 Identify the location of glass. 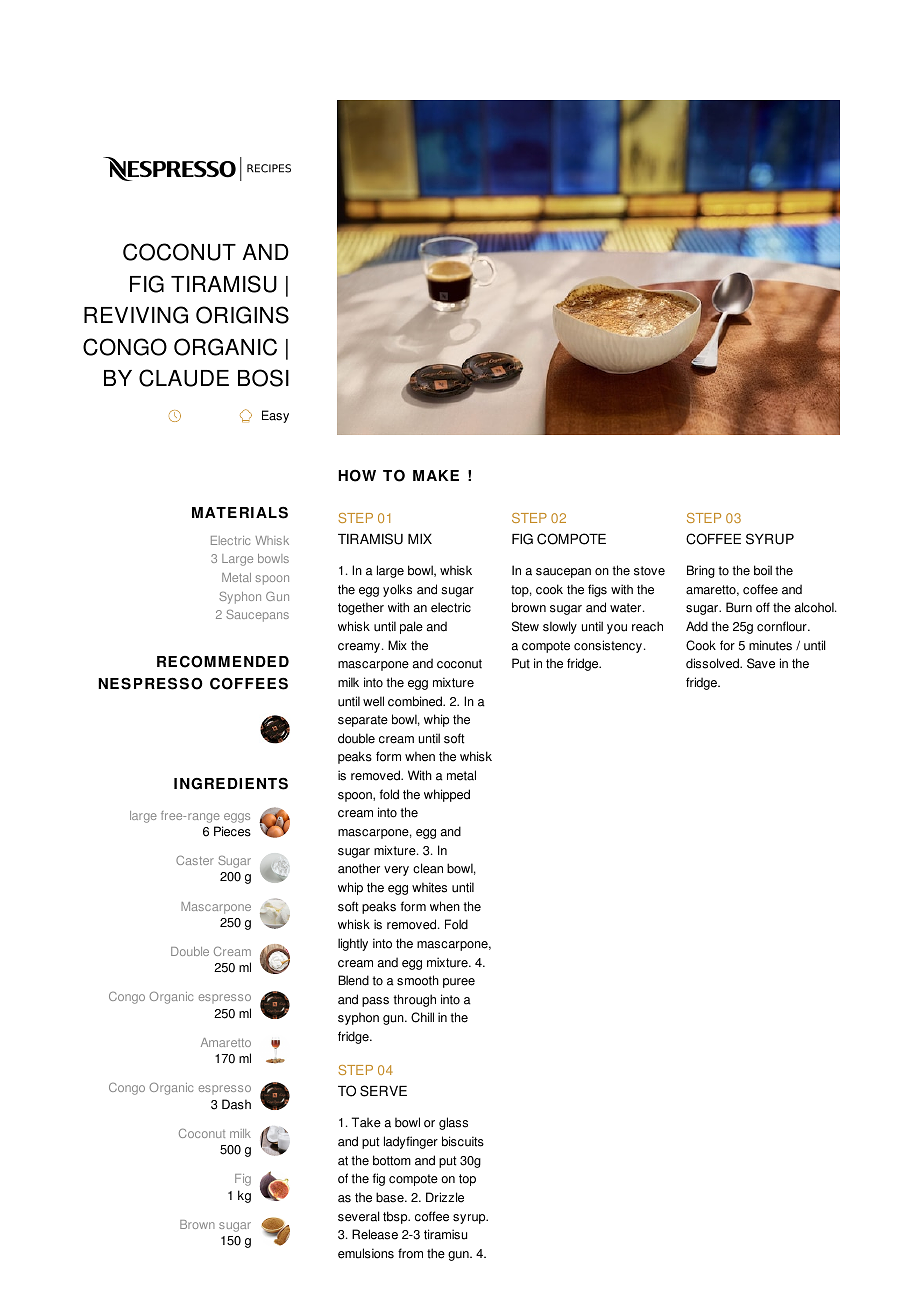
(453, 1123).
